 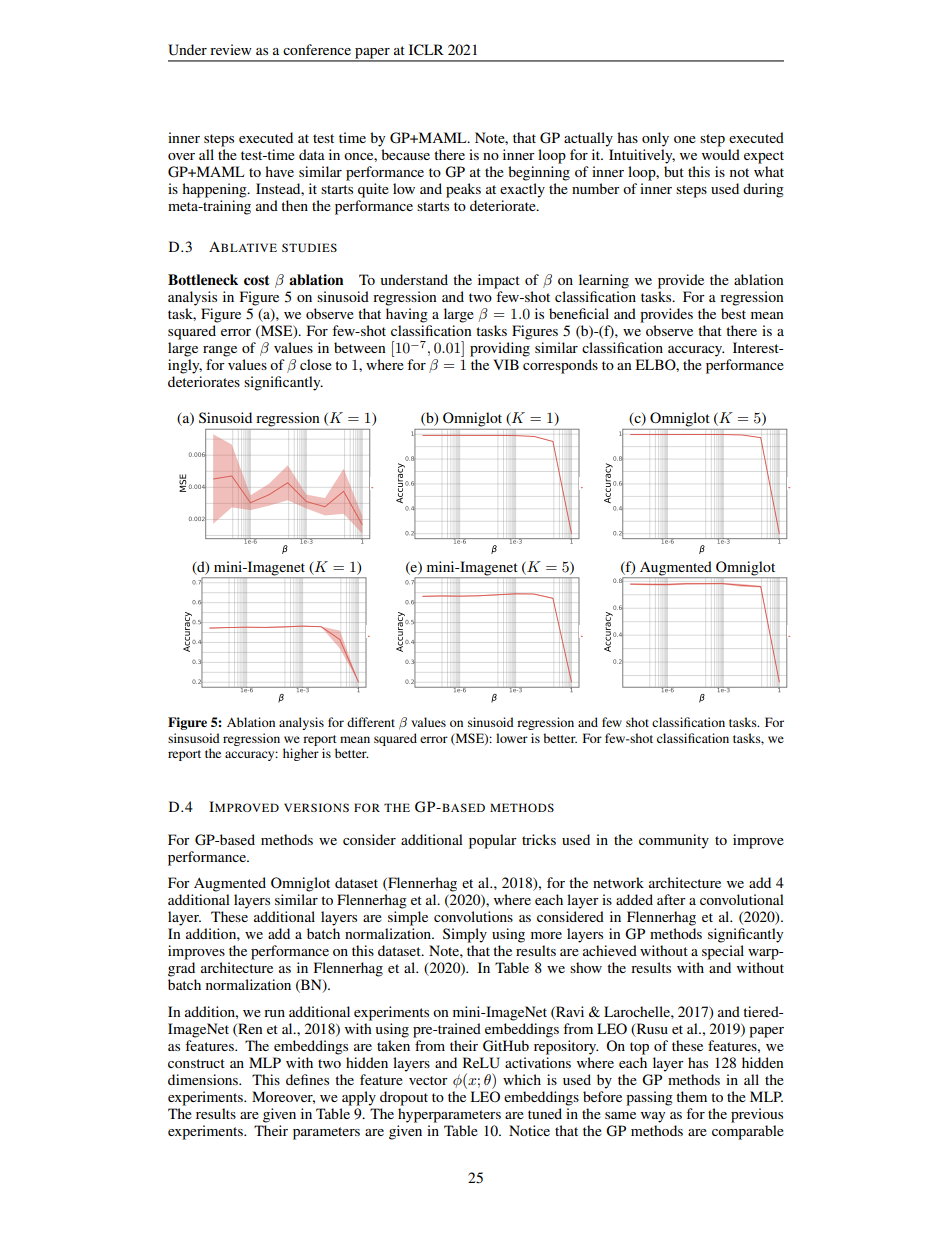 I want to click on different, so click(x=371, y=722).
